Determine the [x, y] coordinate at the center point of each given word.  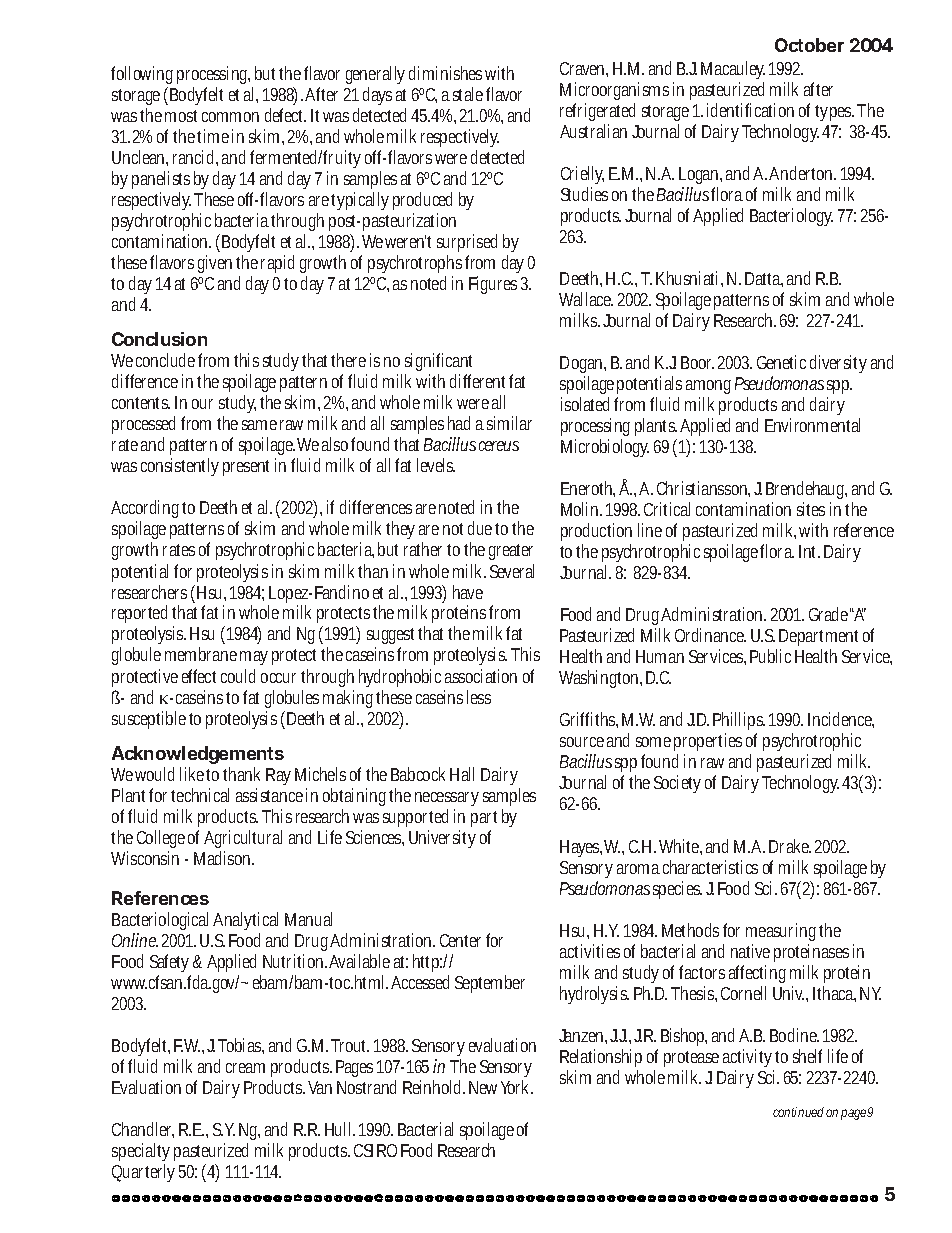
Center [460, 940]
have [468, 592]
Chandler [143, 1130]
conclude [165, 360]
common [230, 117]
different [477, 381]
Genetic [781, 362]
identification [750, 110]
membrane [201, 654]
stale [468, 94]
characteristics [710, 867]
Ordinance [710, 635]
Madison [224, 858]
